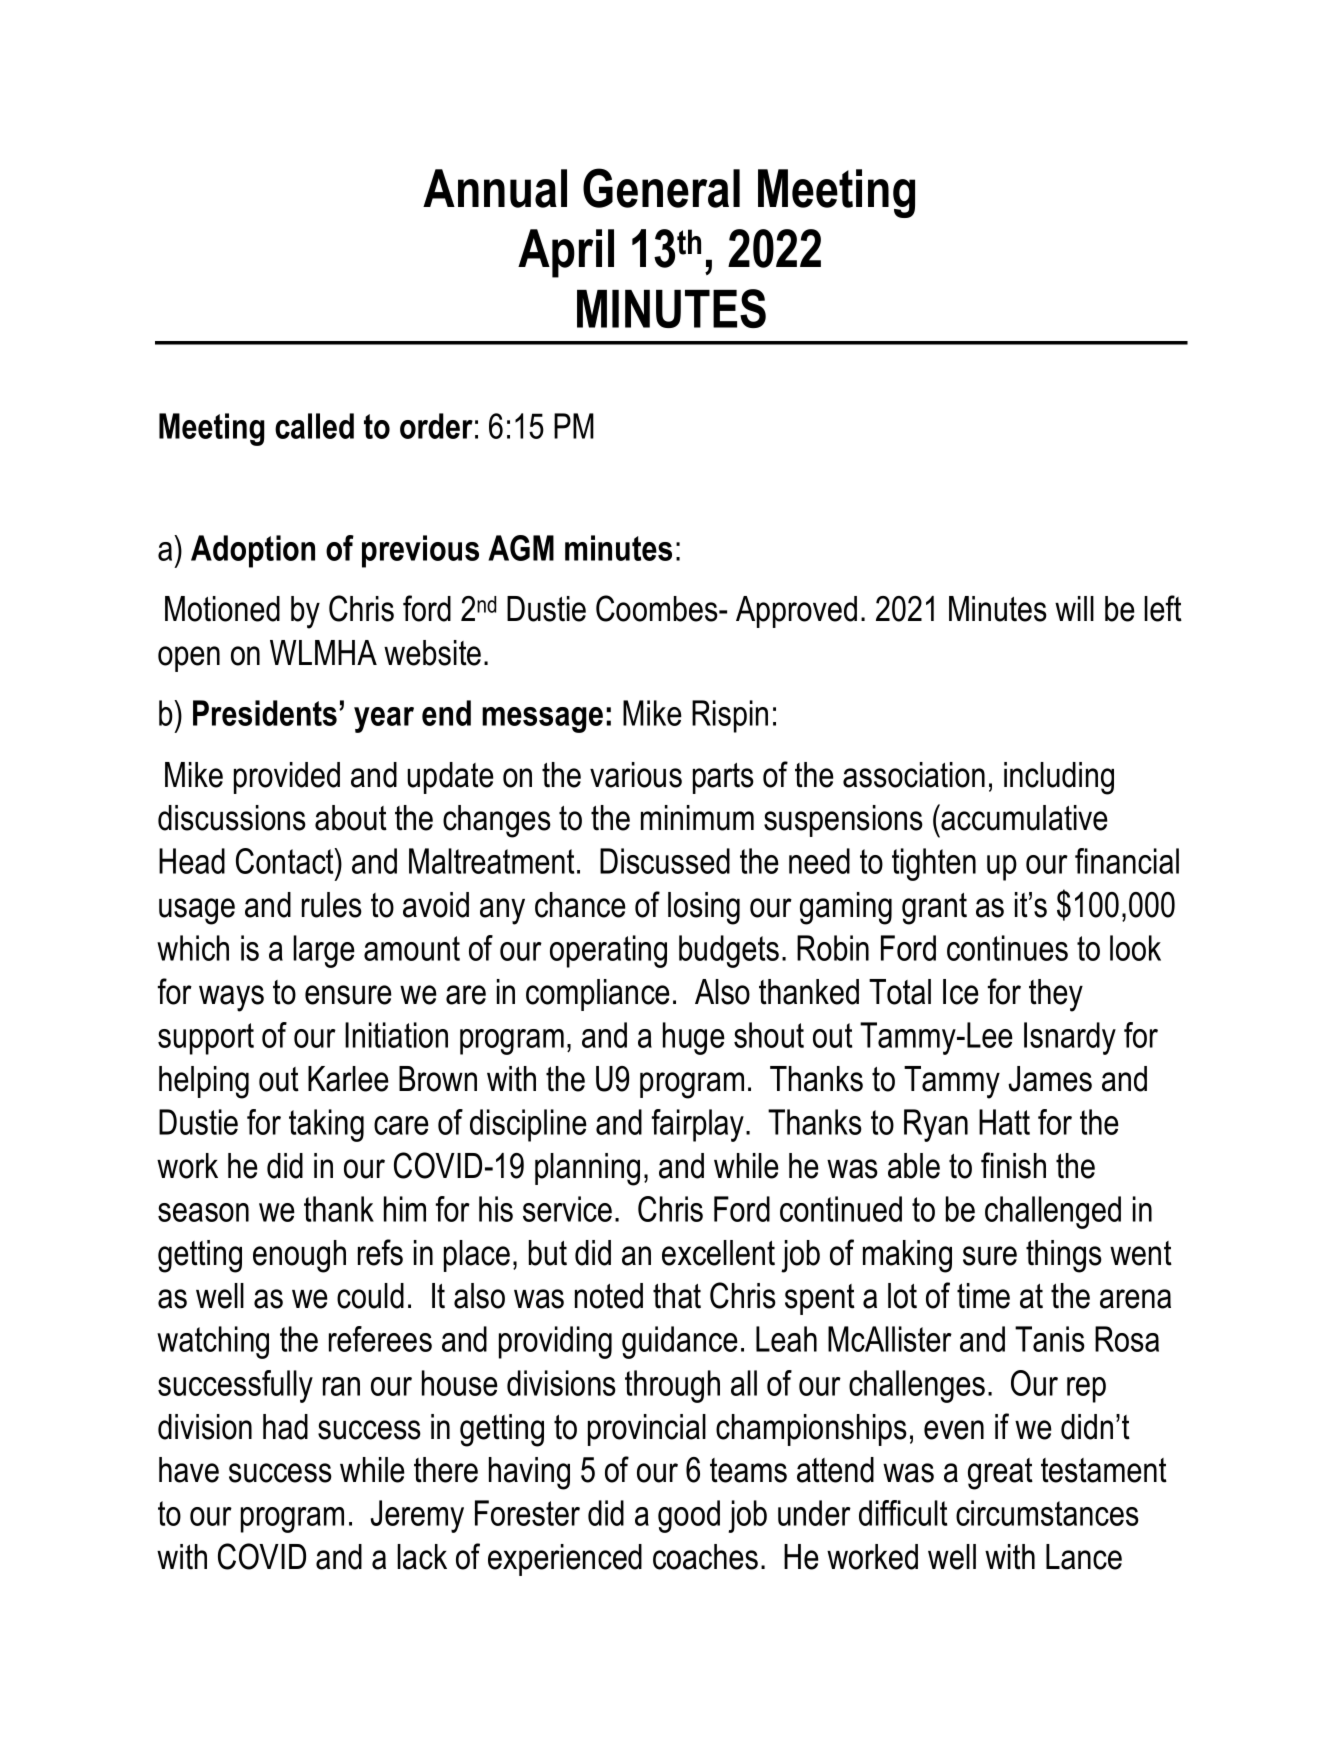 The image size is (1342, 1737). Describe the element at coordinates (1047, 1513) in the screenshot. I see `circumstances` at that location.
